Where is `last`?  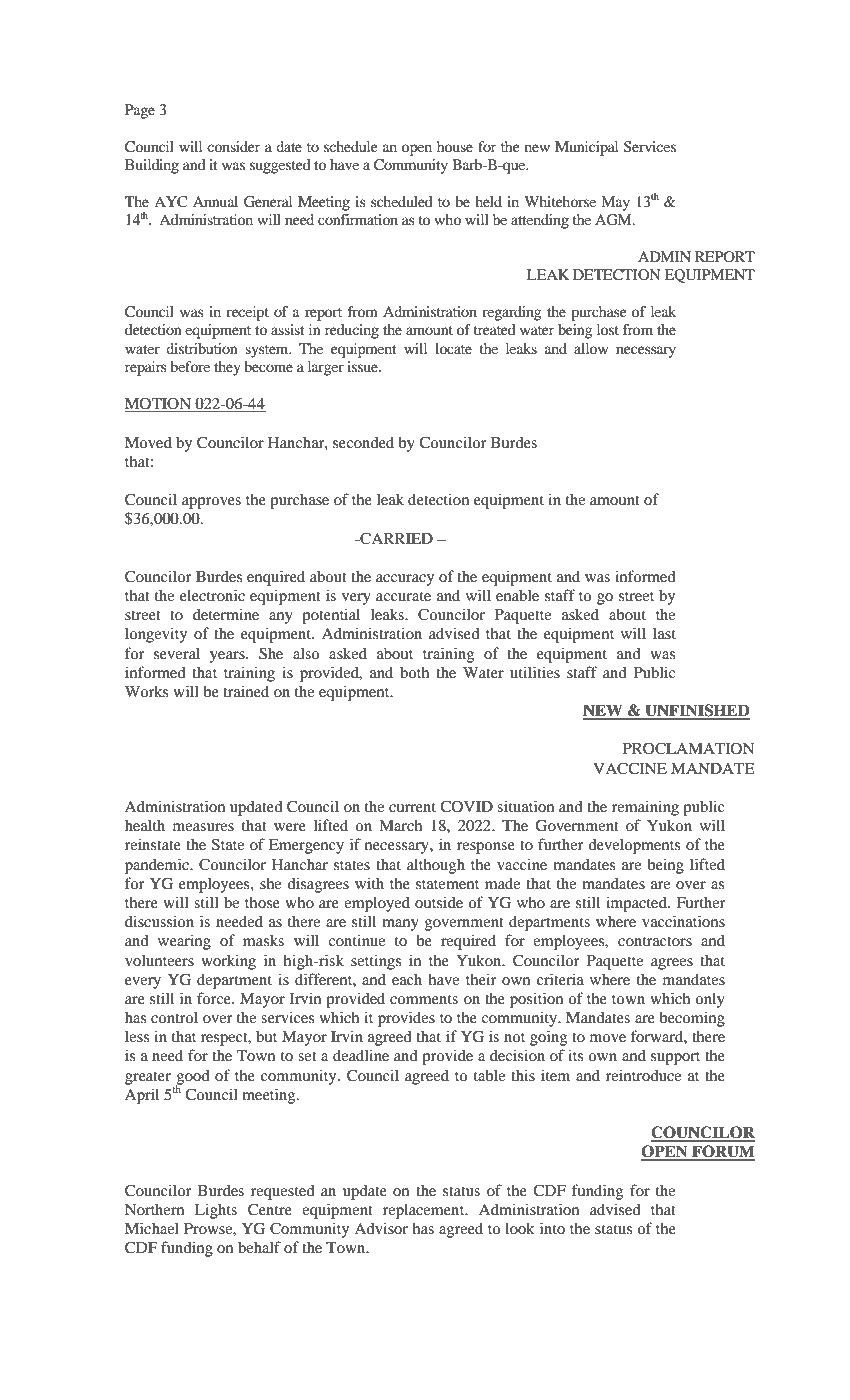
last is located at coordinates (664, 633).
